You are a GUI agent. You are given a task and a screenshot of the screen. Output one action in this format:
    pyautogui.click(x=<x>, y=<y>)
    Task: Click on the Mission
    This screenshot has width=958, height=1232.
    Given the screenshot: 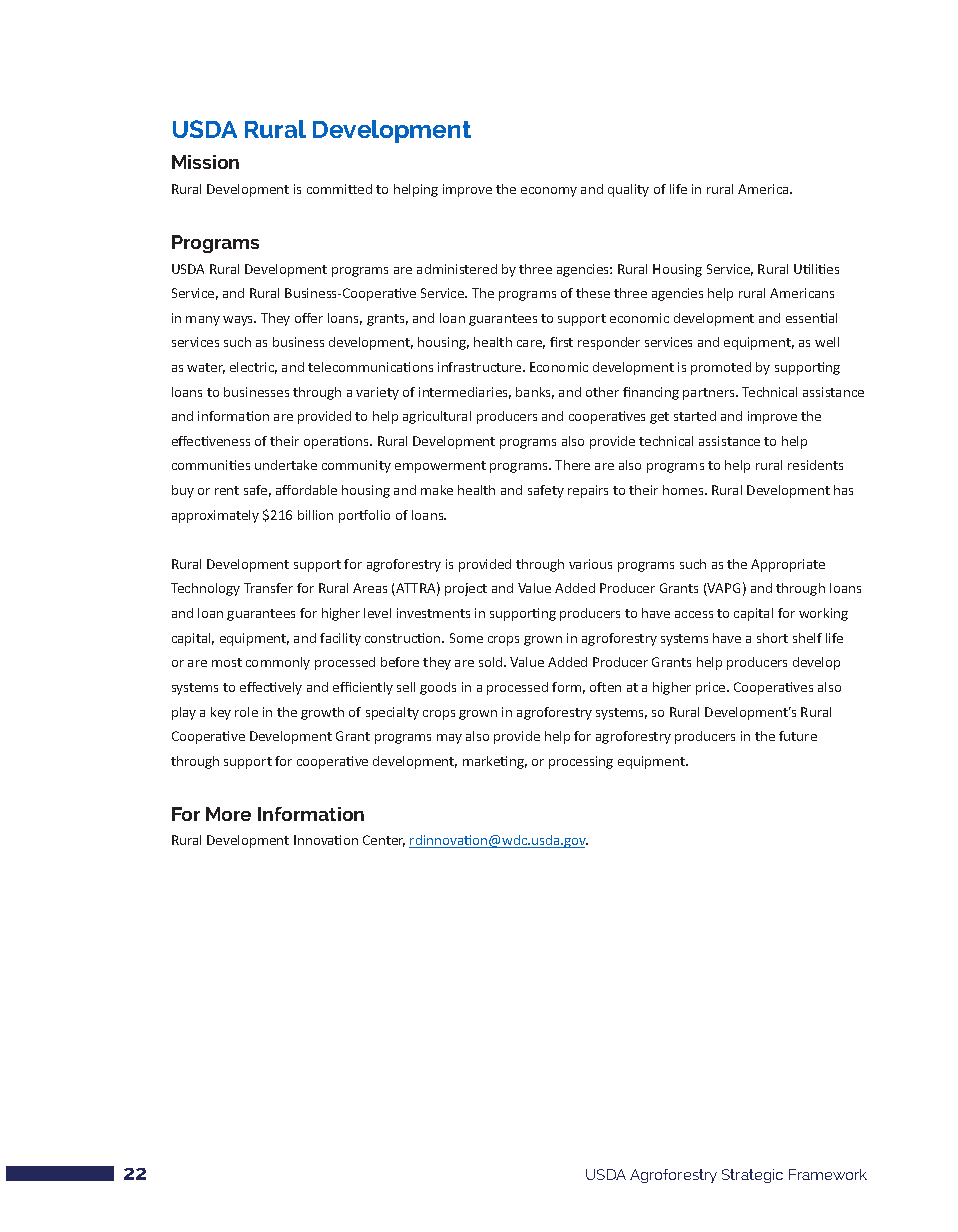 What is the action you would take?
    pyautogui.click(x=205, y=162)
